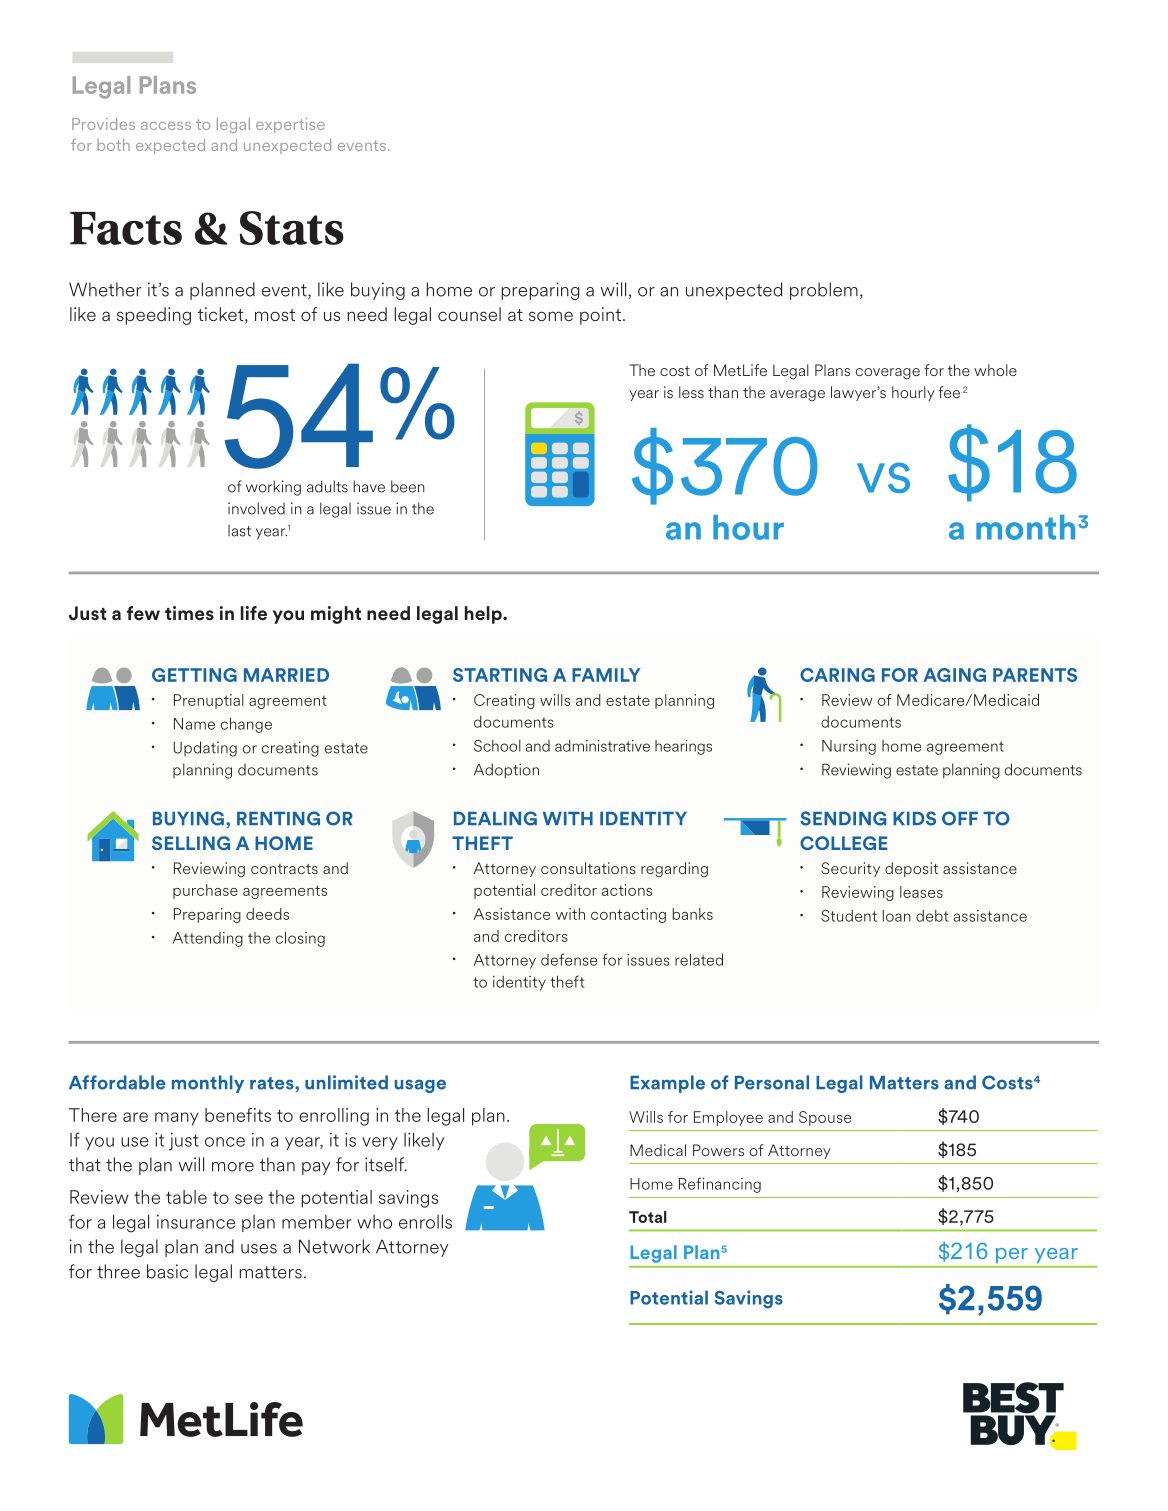  What do you see at coordinates (911, 869) in the image?
I see `deposit` at bounding box center [911, 869].
